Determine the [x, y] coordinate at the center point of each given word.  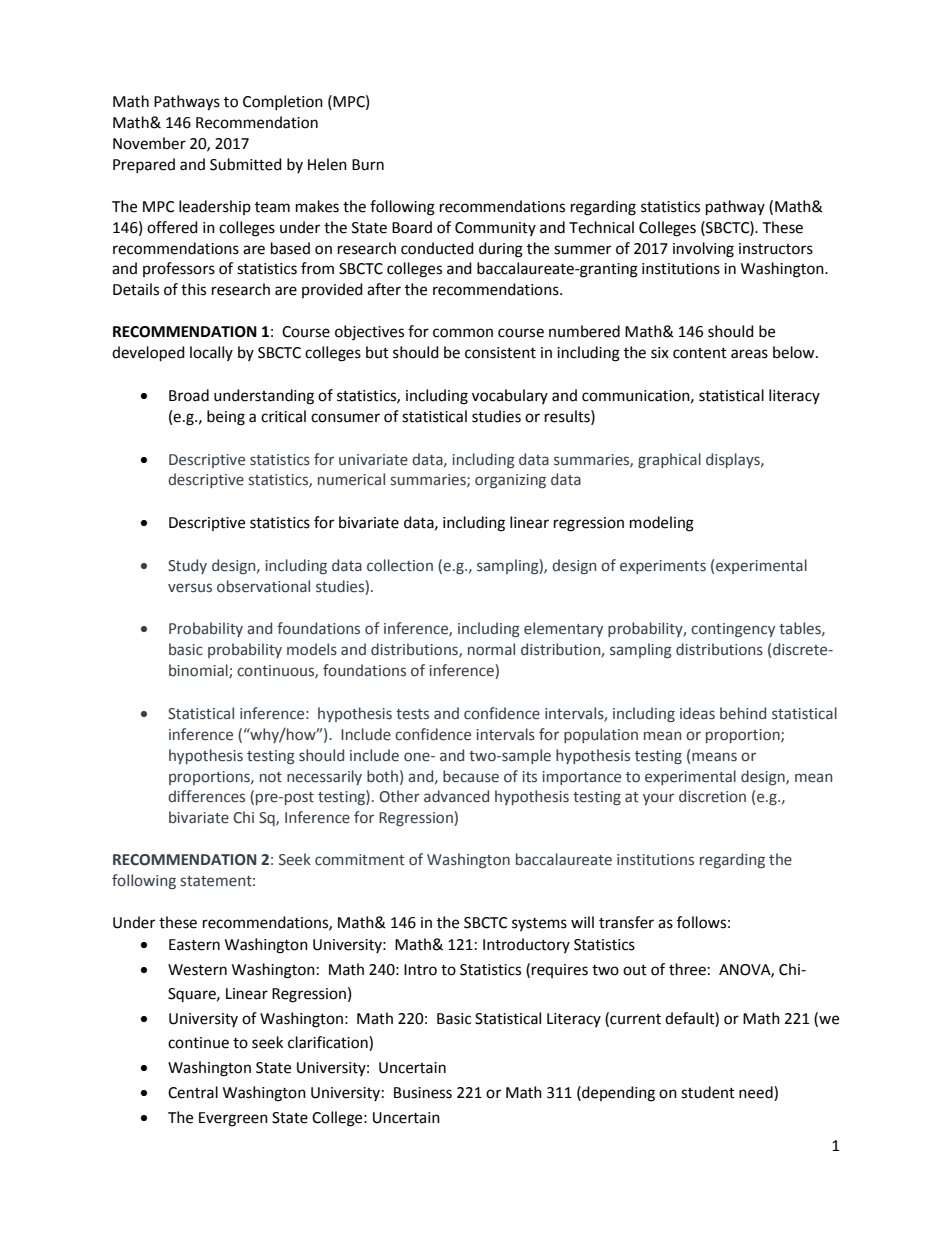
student [708, 1092]
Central [193, 1092]
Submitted [246, 164]
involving [703, 250]
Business [423, 1093]
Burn [368, 165]
